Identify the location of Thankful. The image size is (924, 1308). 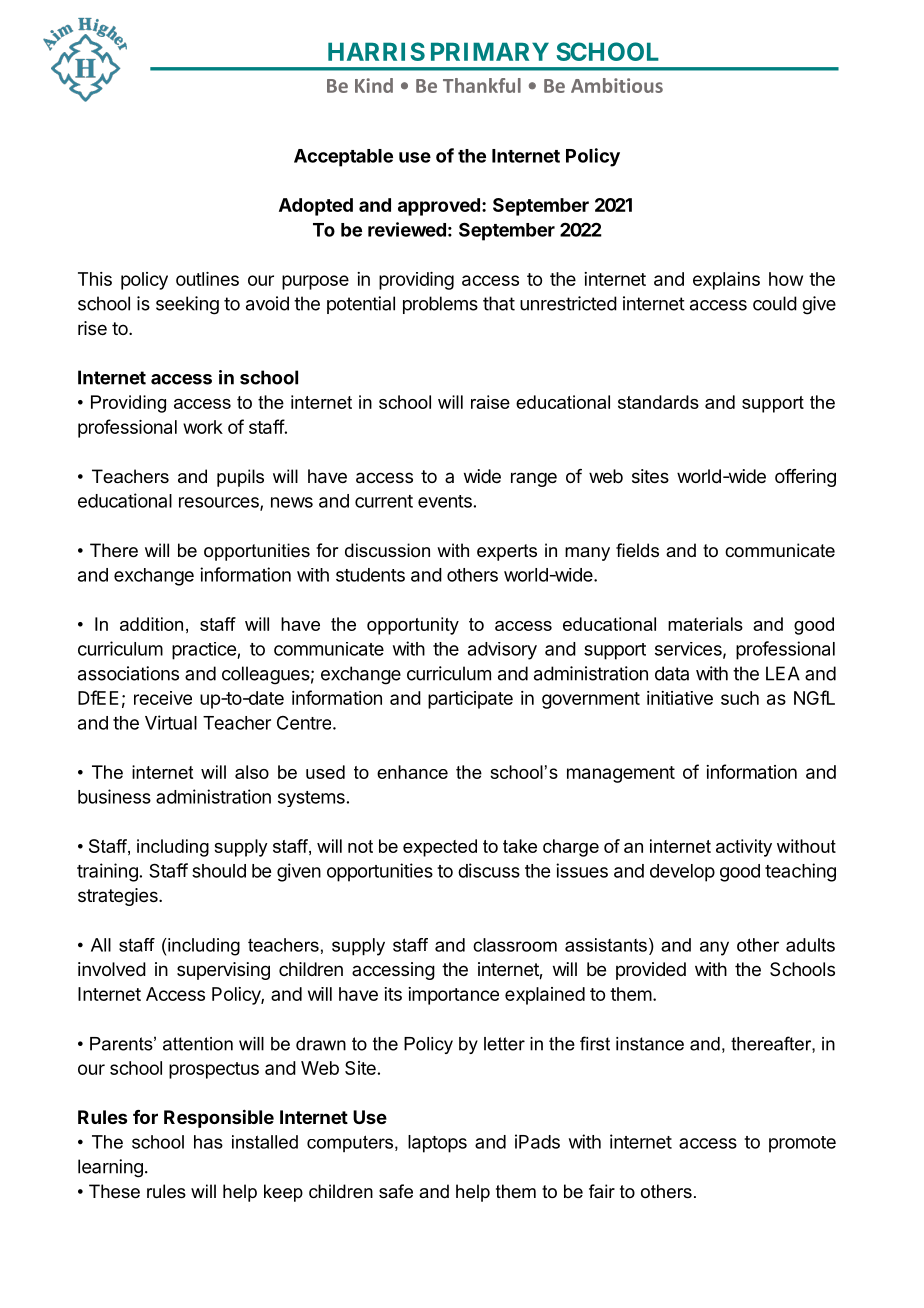
(482, 85).
